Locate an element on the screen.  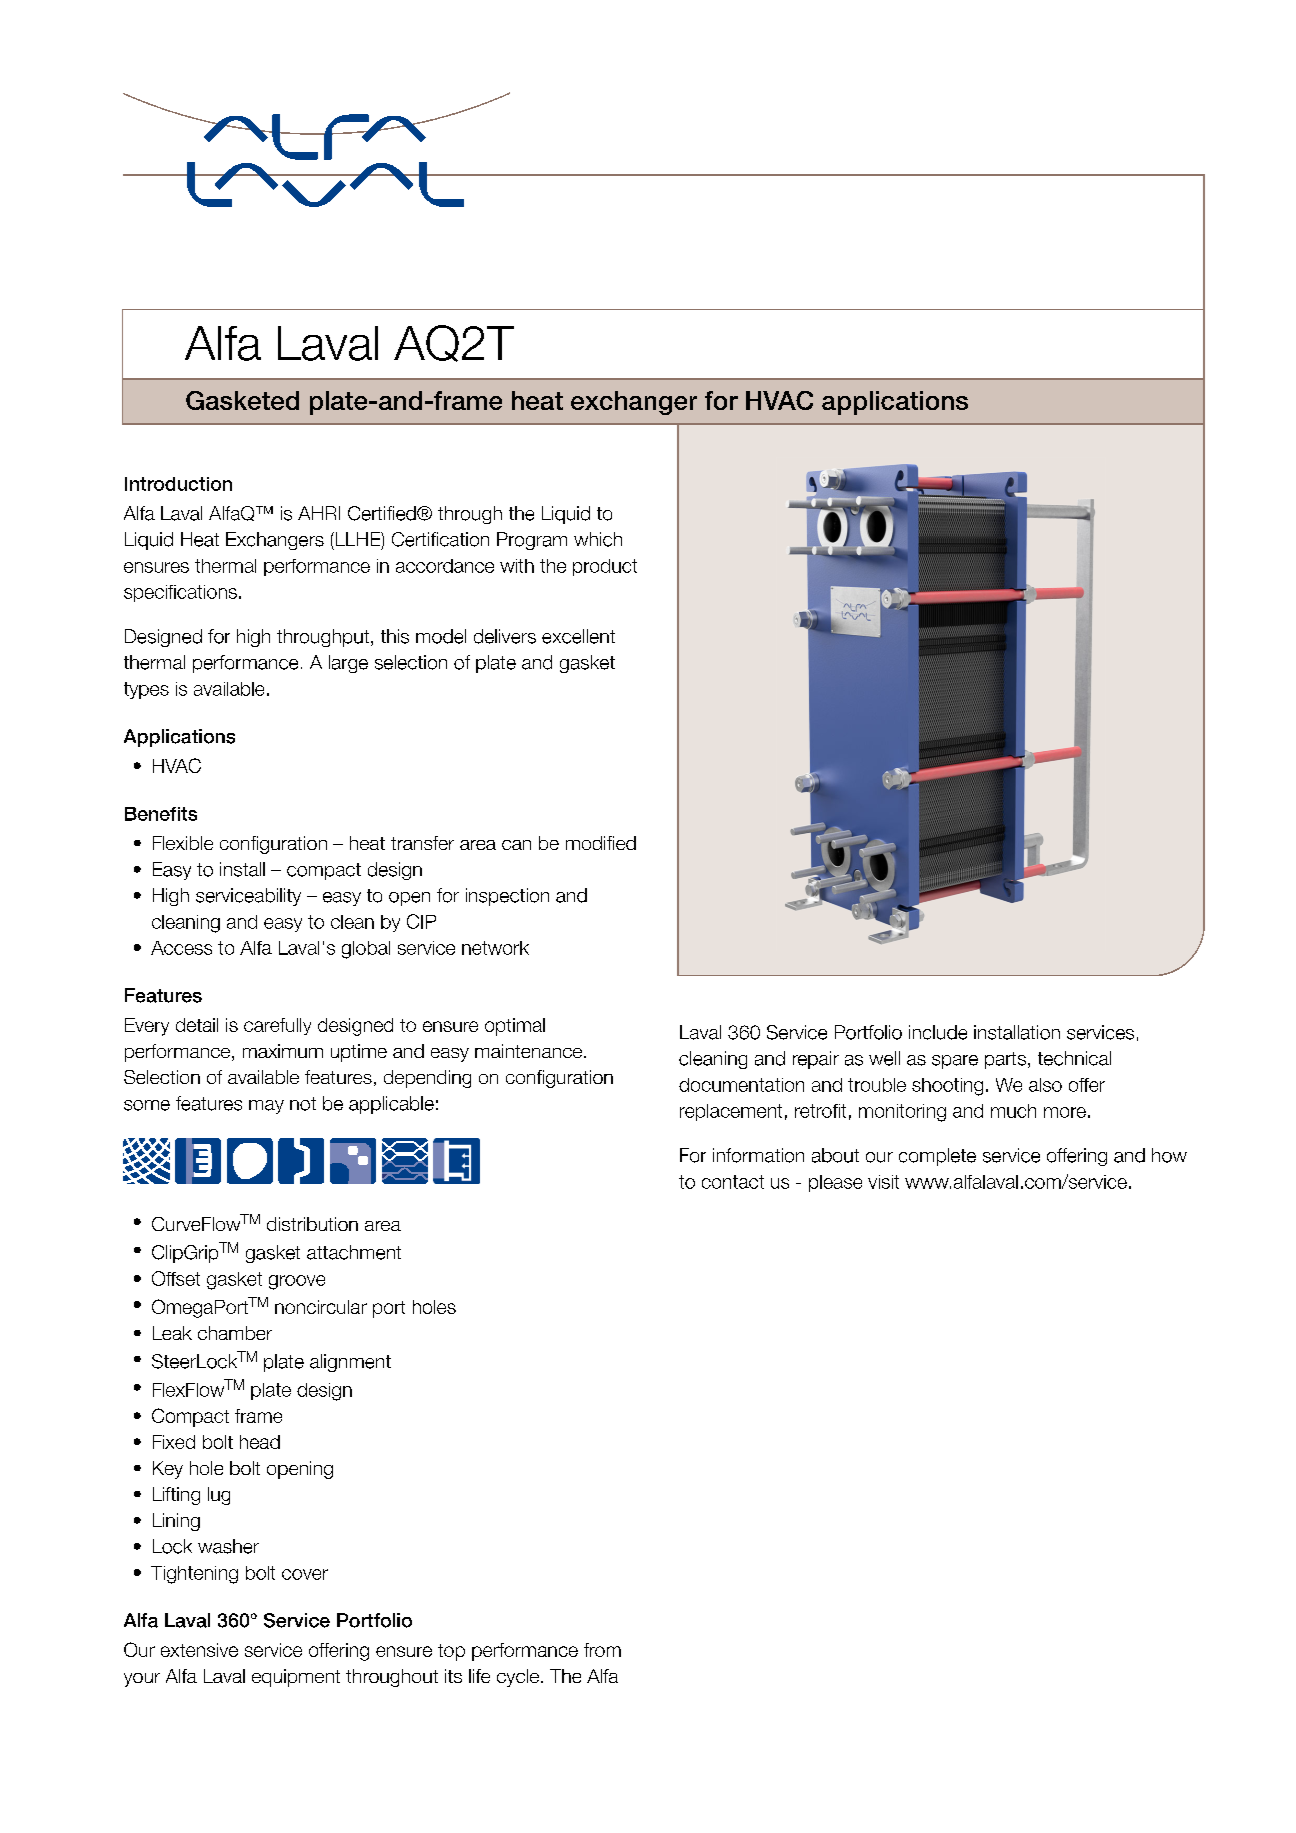
include is located at coordinates (938, 1032).
